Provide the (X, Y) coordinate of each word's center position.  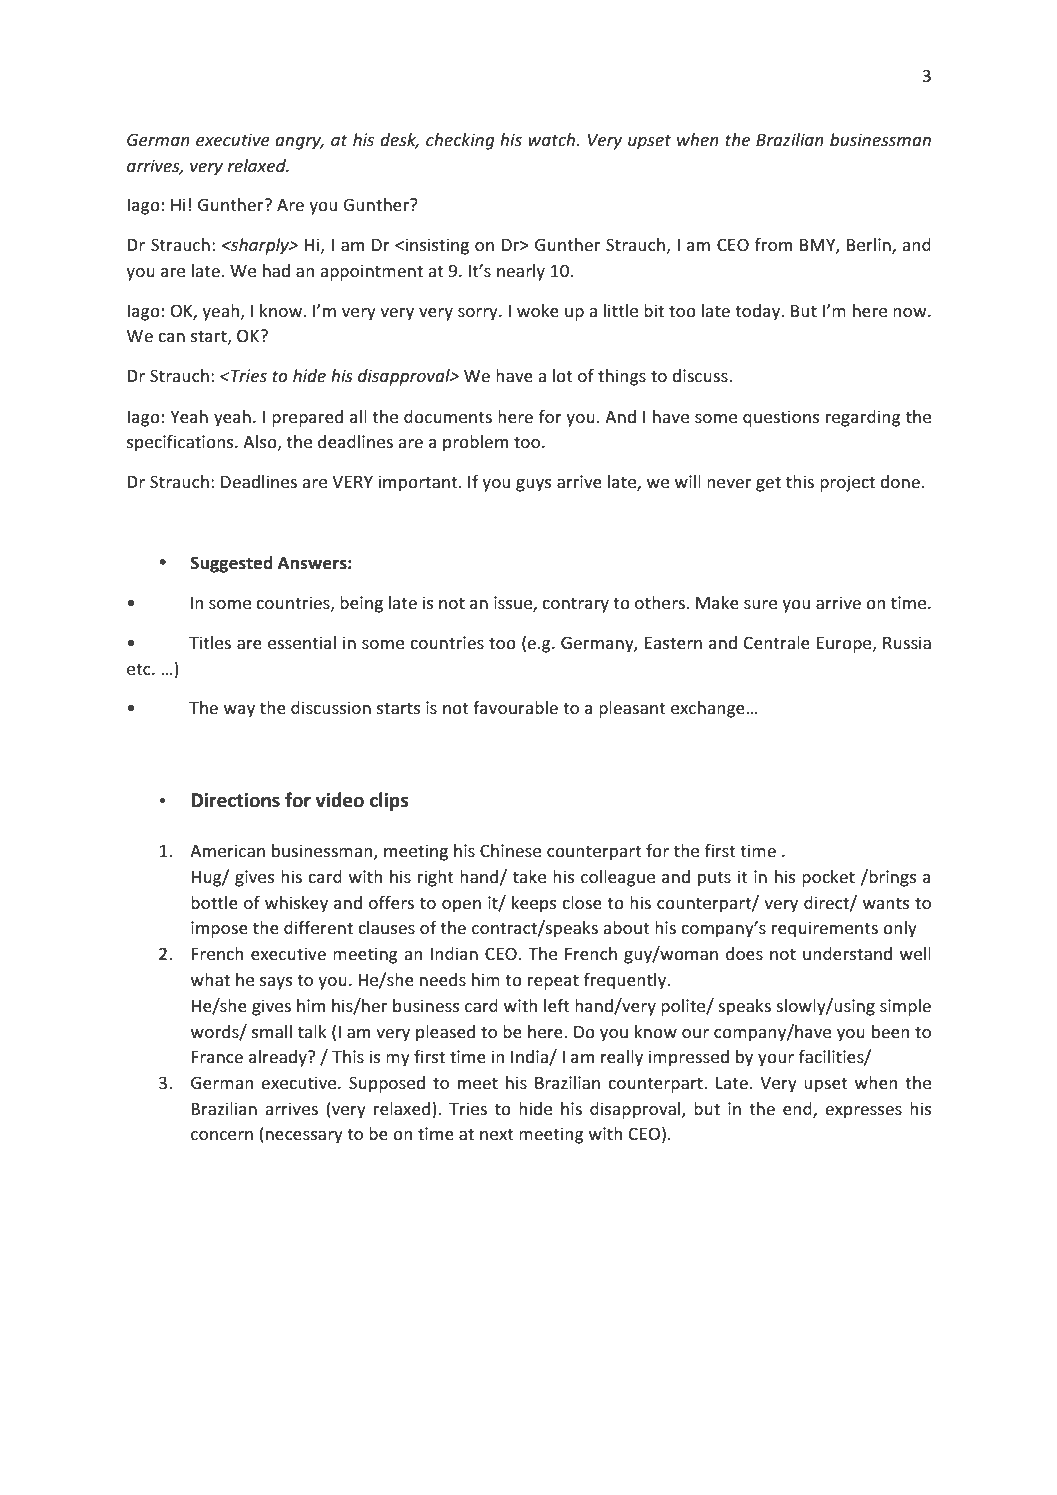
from (773, 244)
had (276, 270)
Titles (210, 642)
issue (514, 604)
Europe (845, 645)
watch (553, 139)
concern (222, 1135)
